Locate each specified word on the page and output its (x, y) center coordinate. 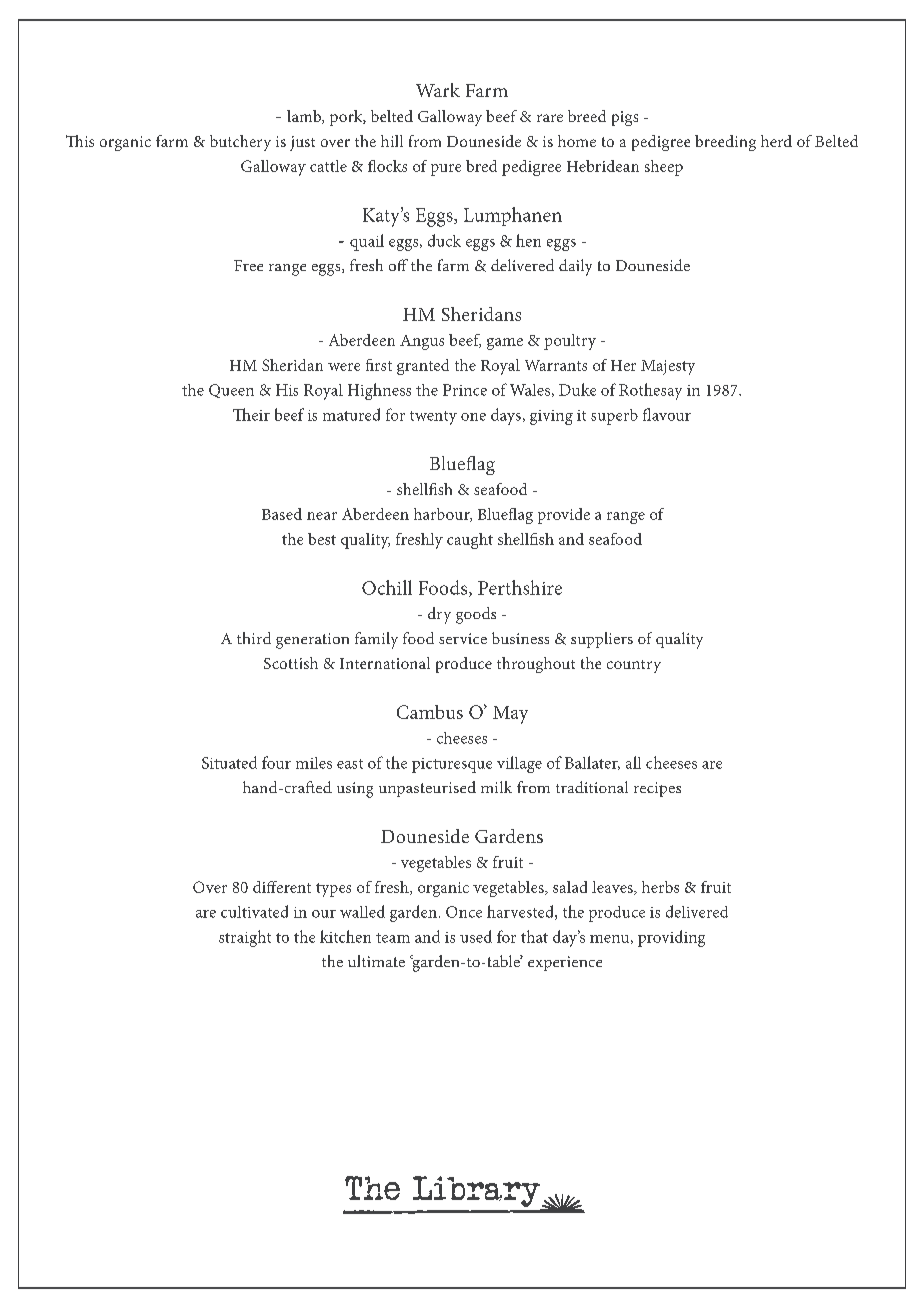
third (254, 638)
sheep (664, 168)
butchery (240, 143)
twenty (433, 418)
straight (245, 938)
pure (446, 170)
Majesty (668, 367)
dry (439, 615)
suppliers (602, 640)
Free (248, 265)
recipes (657, 789)
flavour (667, 414)
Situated (229, 762)
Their (251, 414)
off (398, 265)
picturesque (452, 765)
